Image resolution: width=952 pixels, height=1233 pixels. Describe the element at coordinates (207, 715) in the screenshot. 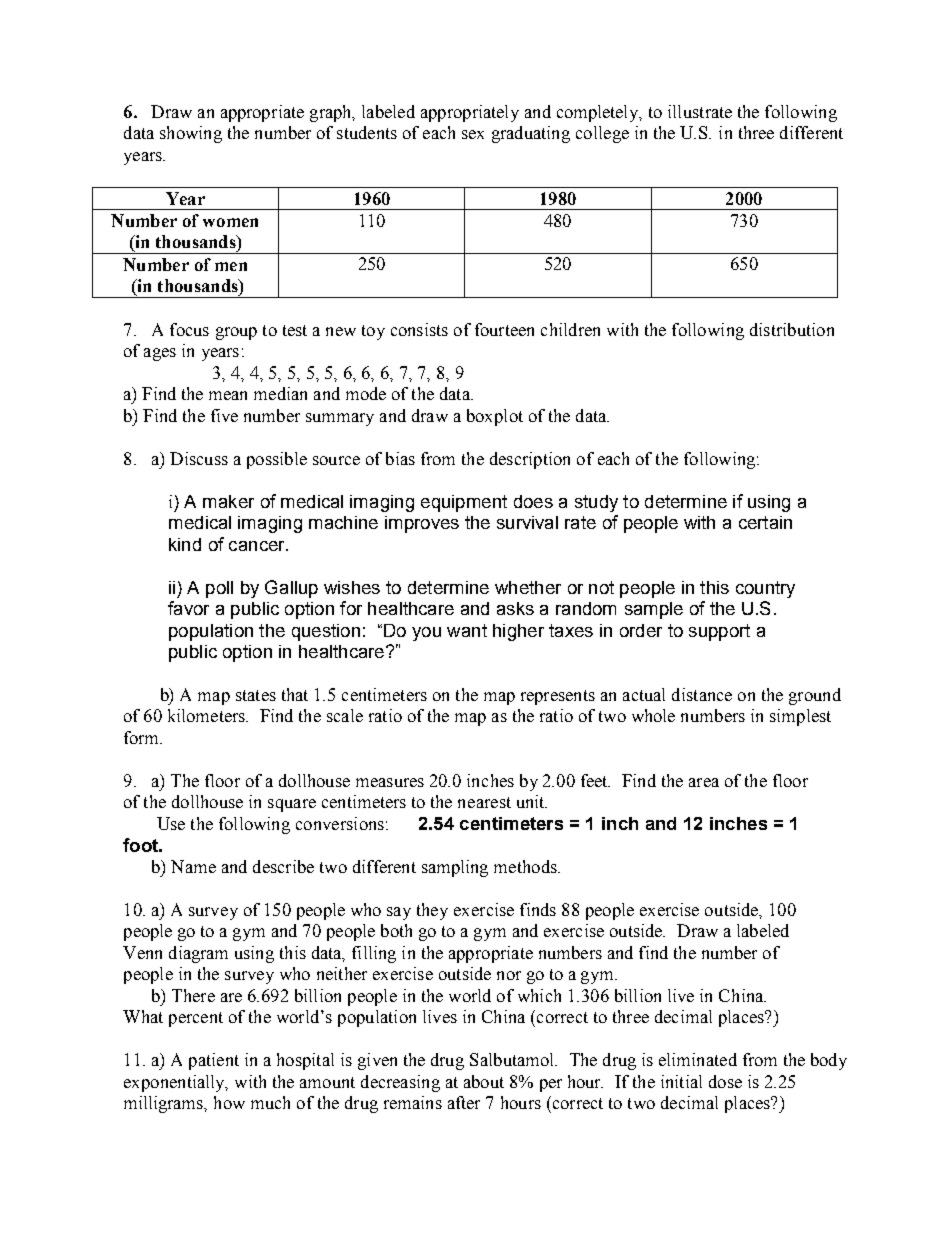

I see `kilometers` at that location.
